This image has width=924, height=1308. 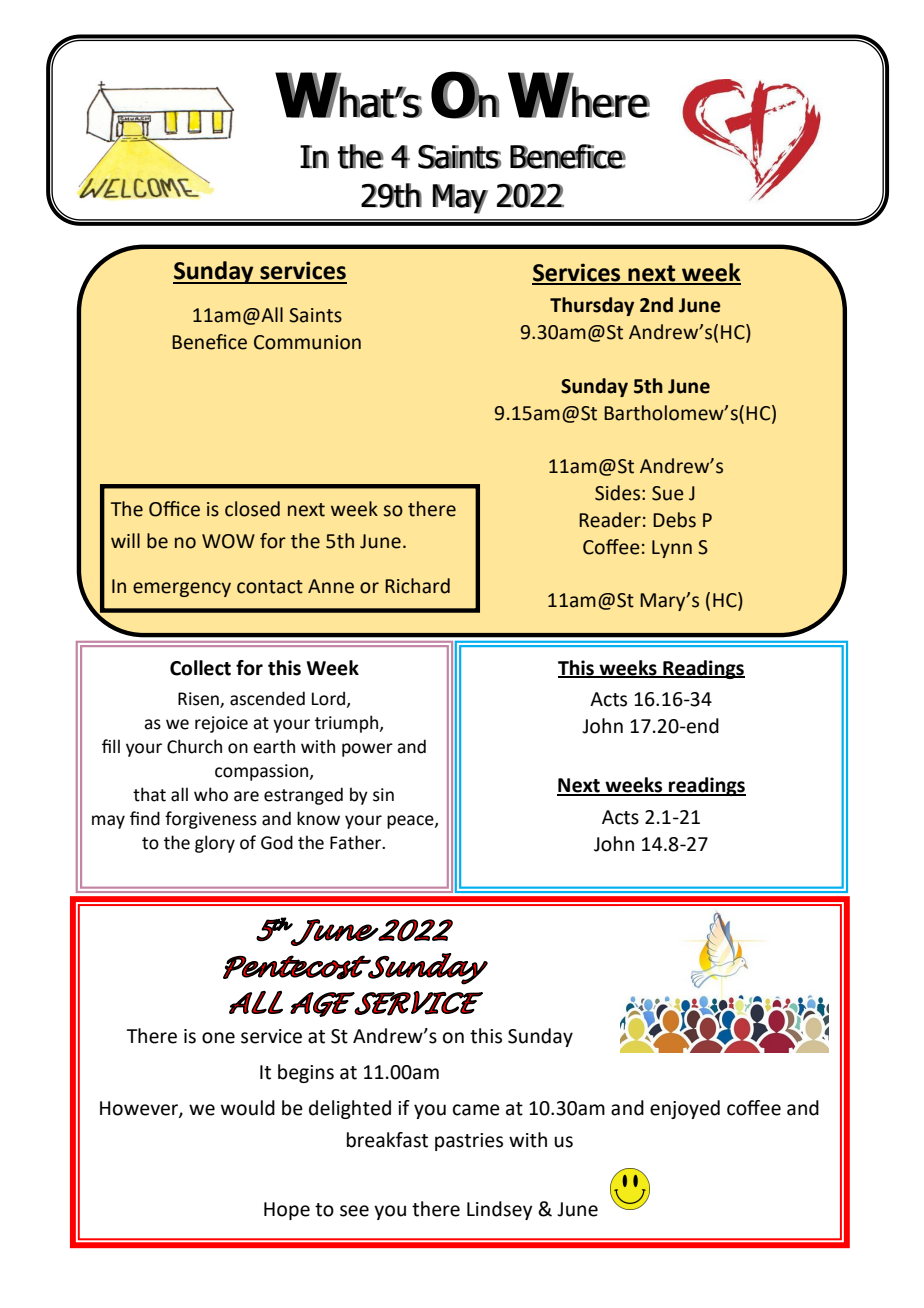 What do you see at coordinates (383, 795) in the image?
I see `sin` at bounding box center [383, 795].
